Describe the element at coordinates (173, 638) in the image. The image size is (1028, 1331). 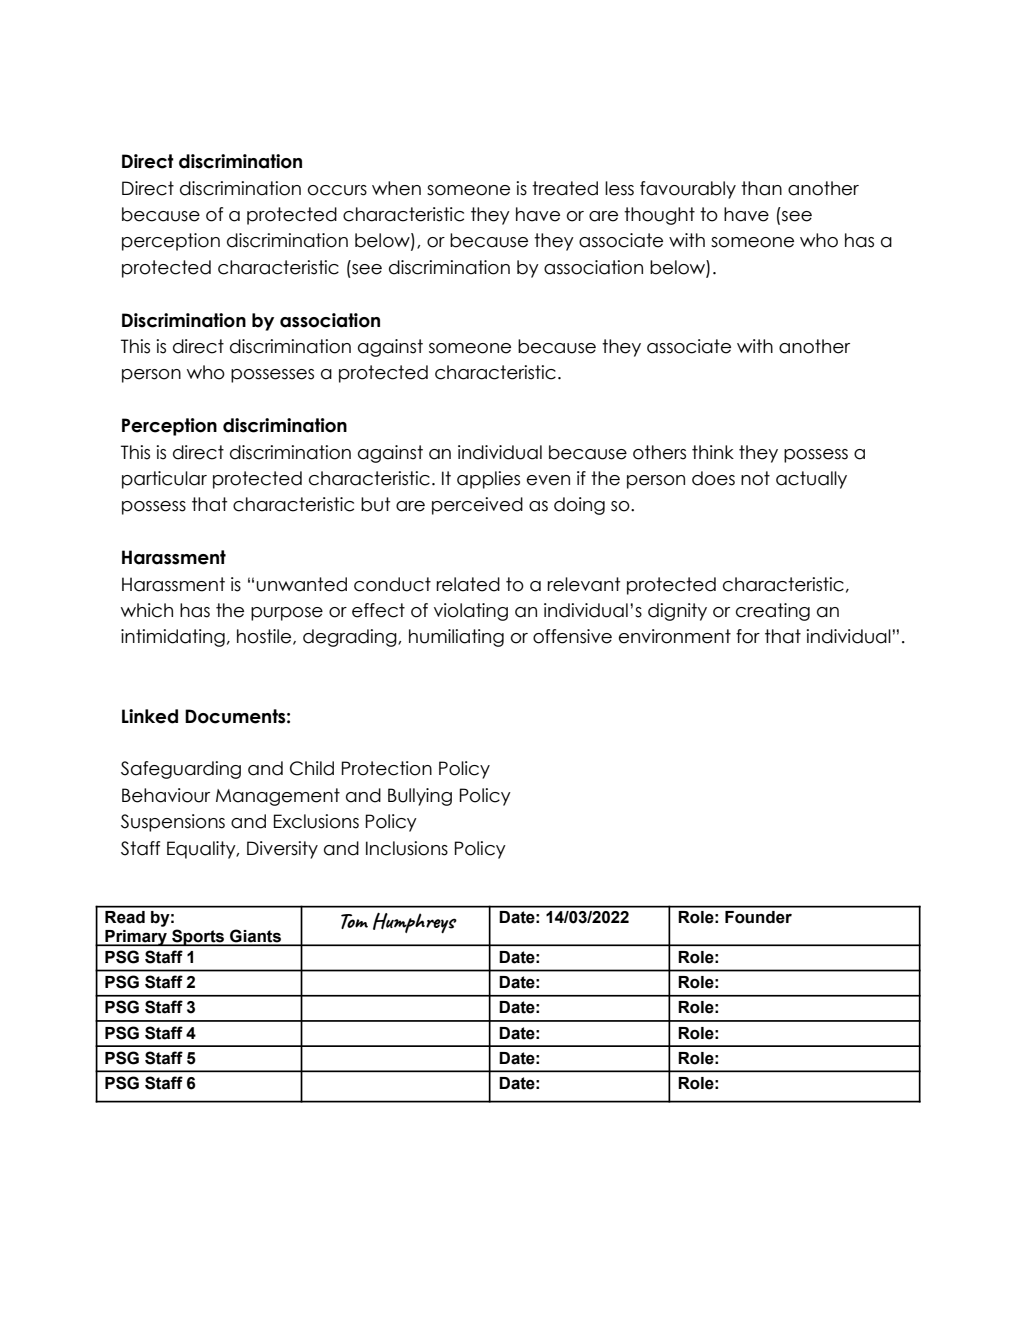
I see `intimidating` at that location.
